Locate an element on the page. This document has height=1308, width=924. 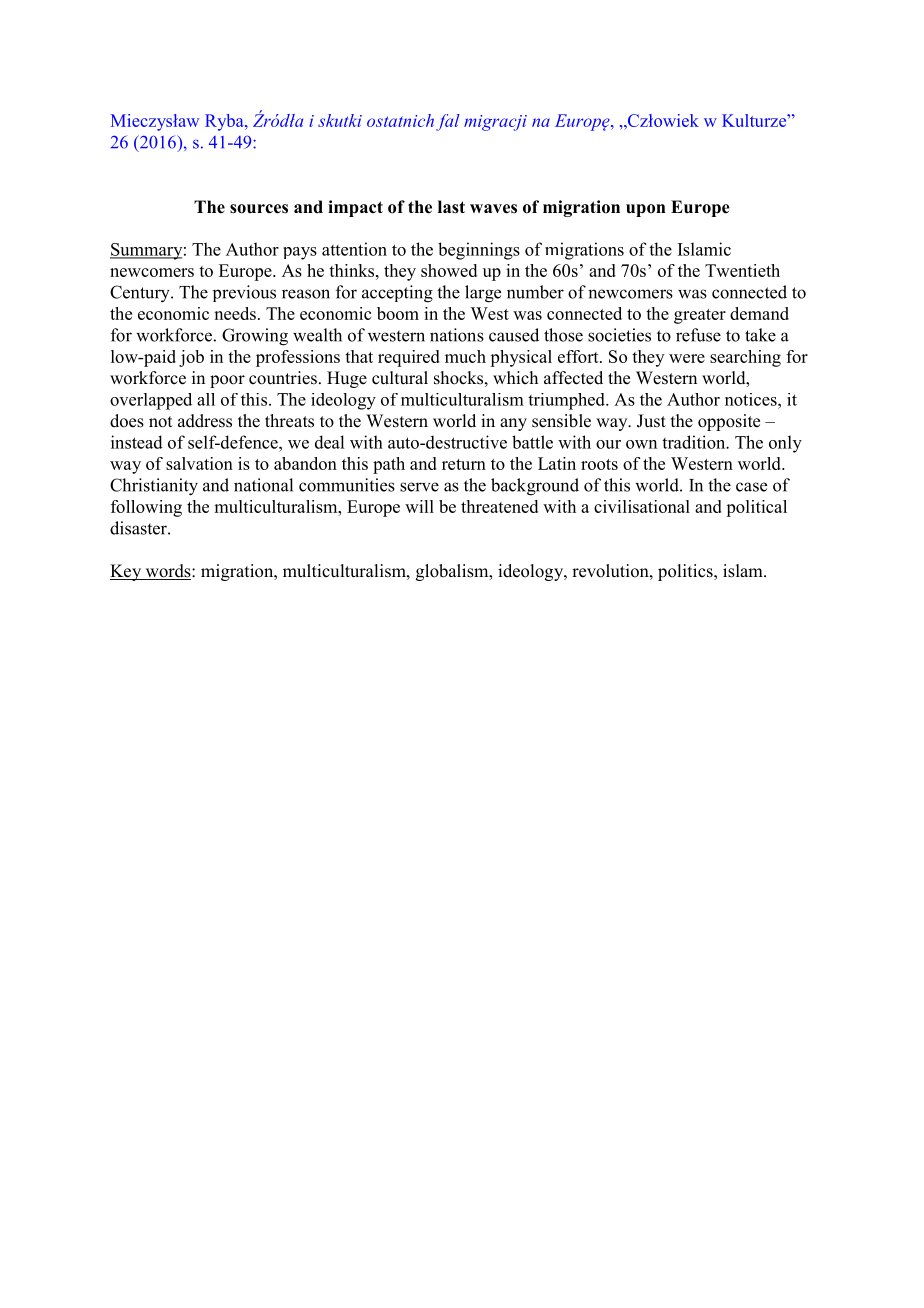
upon is located at coordinates (646, 210).
